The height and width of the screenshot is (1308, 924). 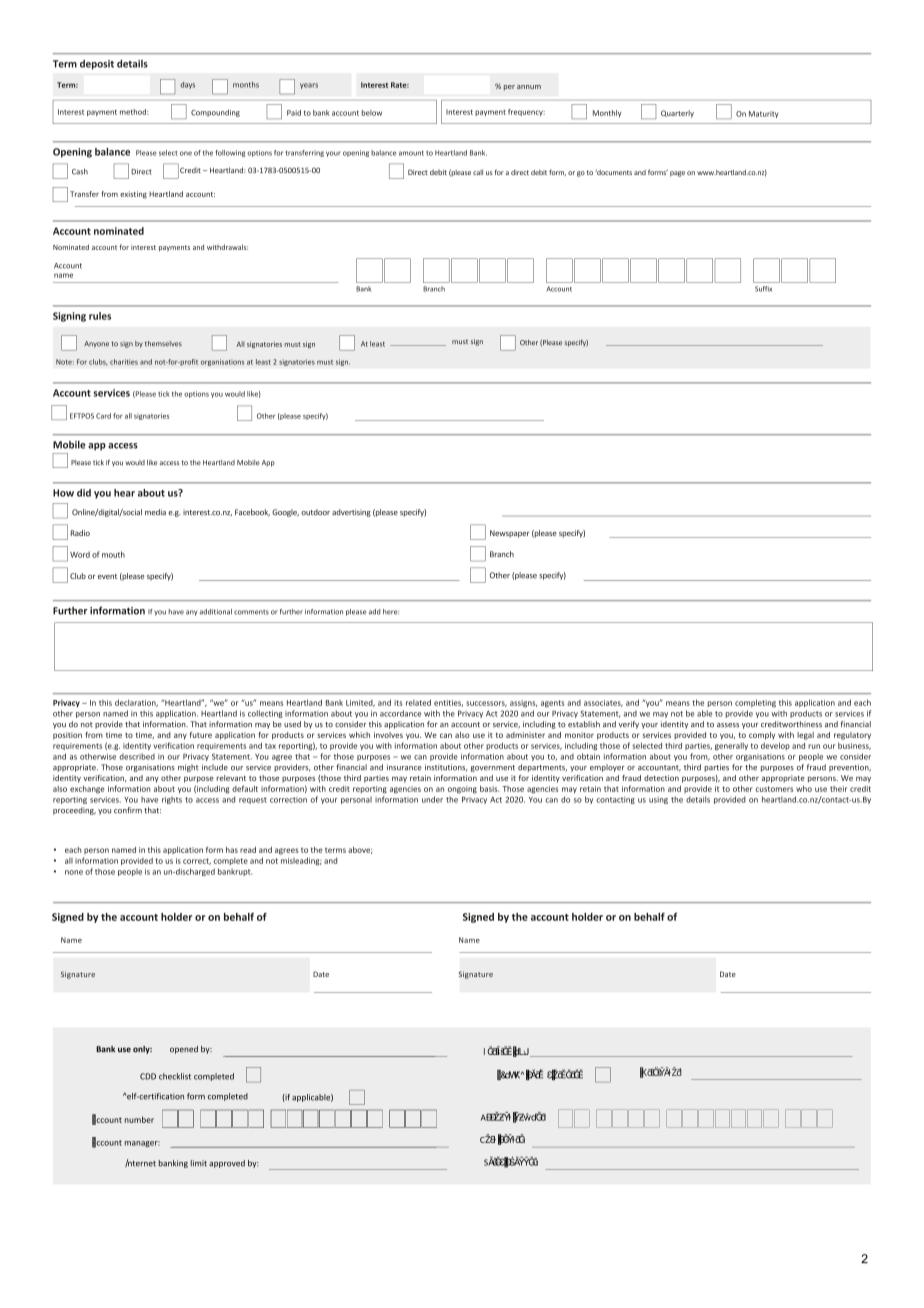 What do you see at coordinates (462, 790) in the screenshot?
I see `ongoing` at bounding box center [462, 790].
